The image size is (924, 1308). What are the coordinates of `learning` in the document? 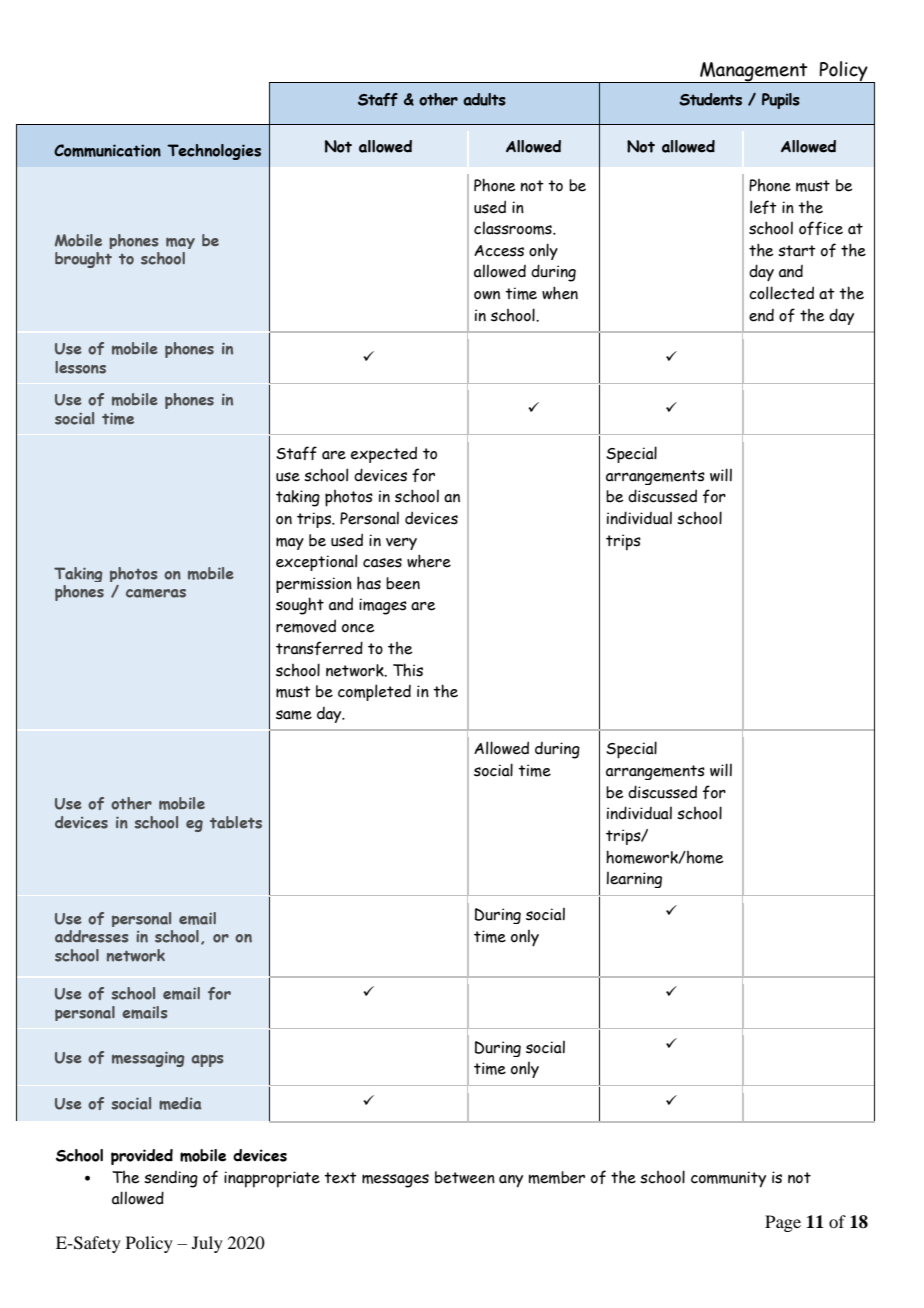 It's located at (634, 880).
